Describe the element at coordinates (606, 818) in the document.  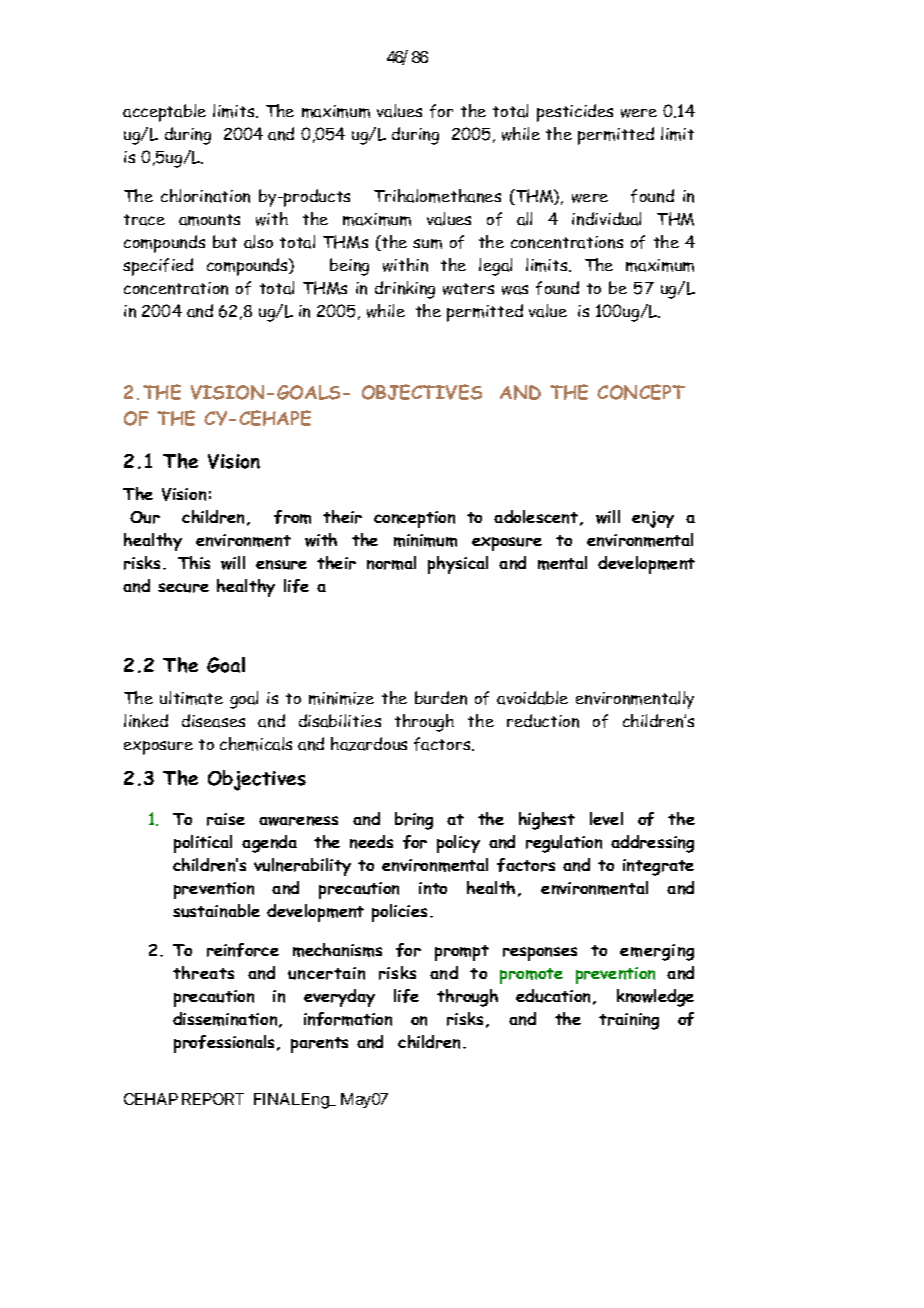
I see `level` at that location.
